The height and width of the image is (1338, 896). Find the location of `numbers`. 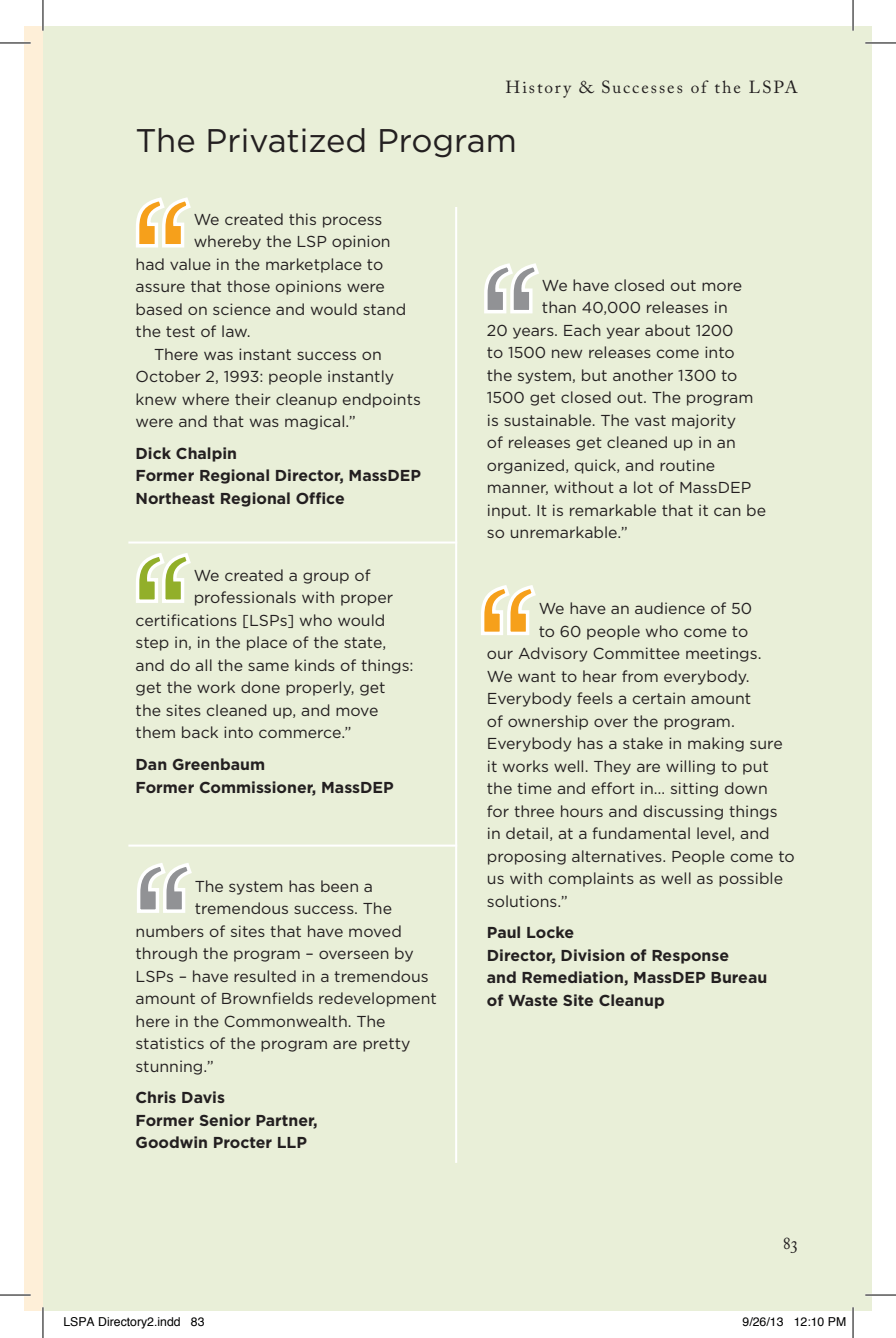

numbers is located at coordinates (170, 931).
